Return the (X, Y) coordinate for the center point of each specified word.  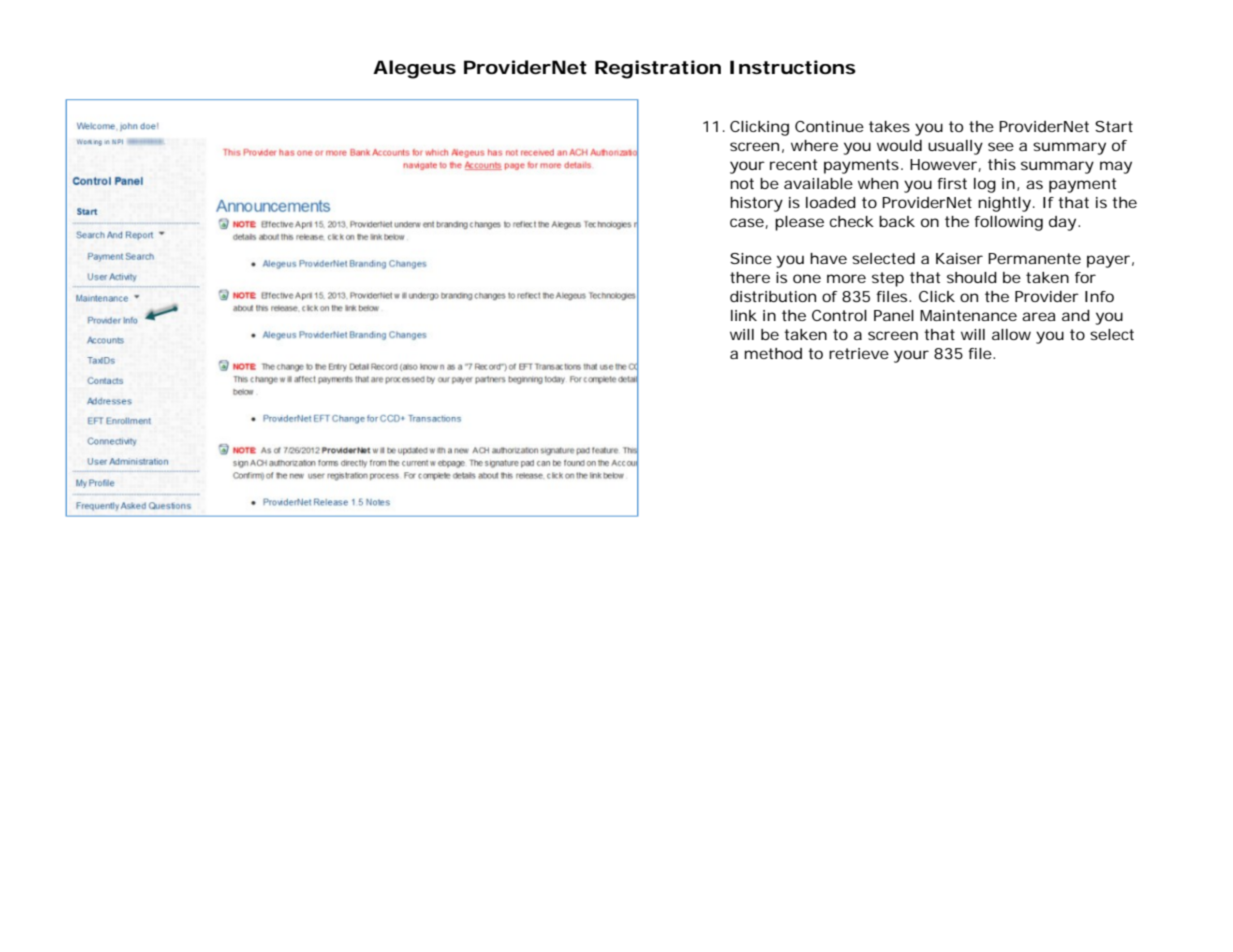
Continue (829, 126)
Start (1114, 126)
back (897, 221)
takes (889, 126)
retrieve (859, 353)
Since (751, 258)
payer (1108, 261)
